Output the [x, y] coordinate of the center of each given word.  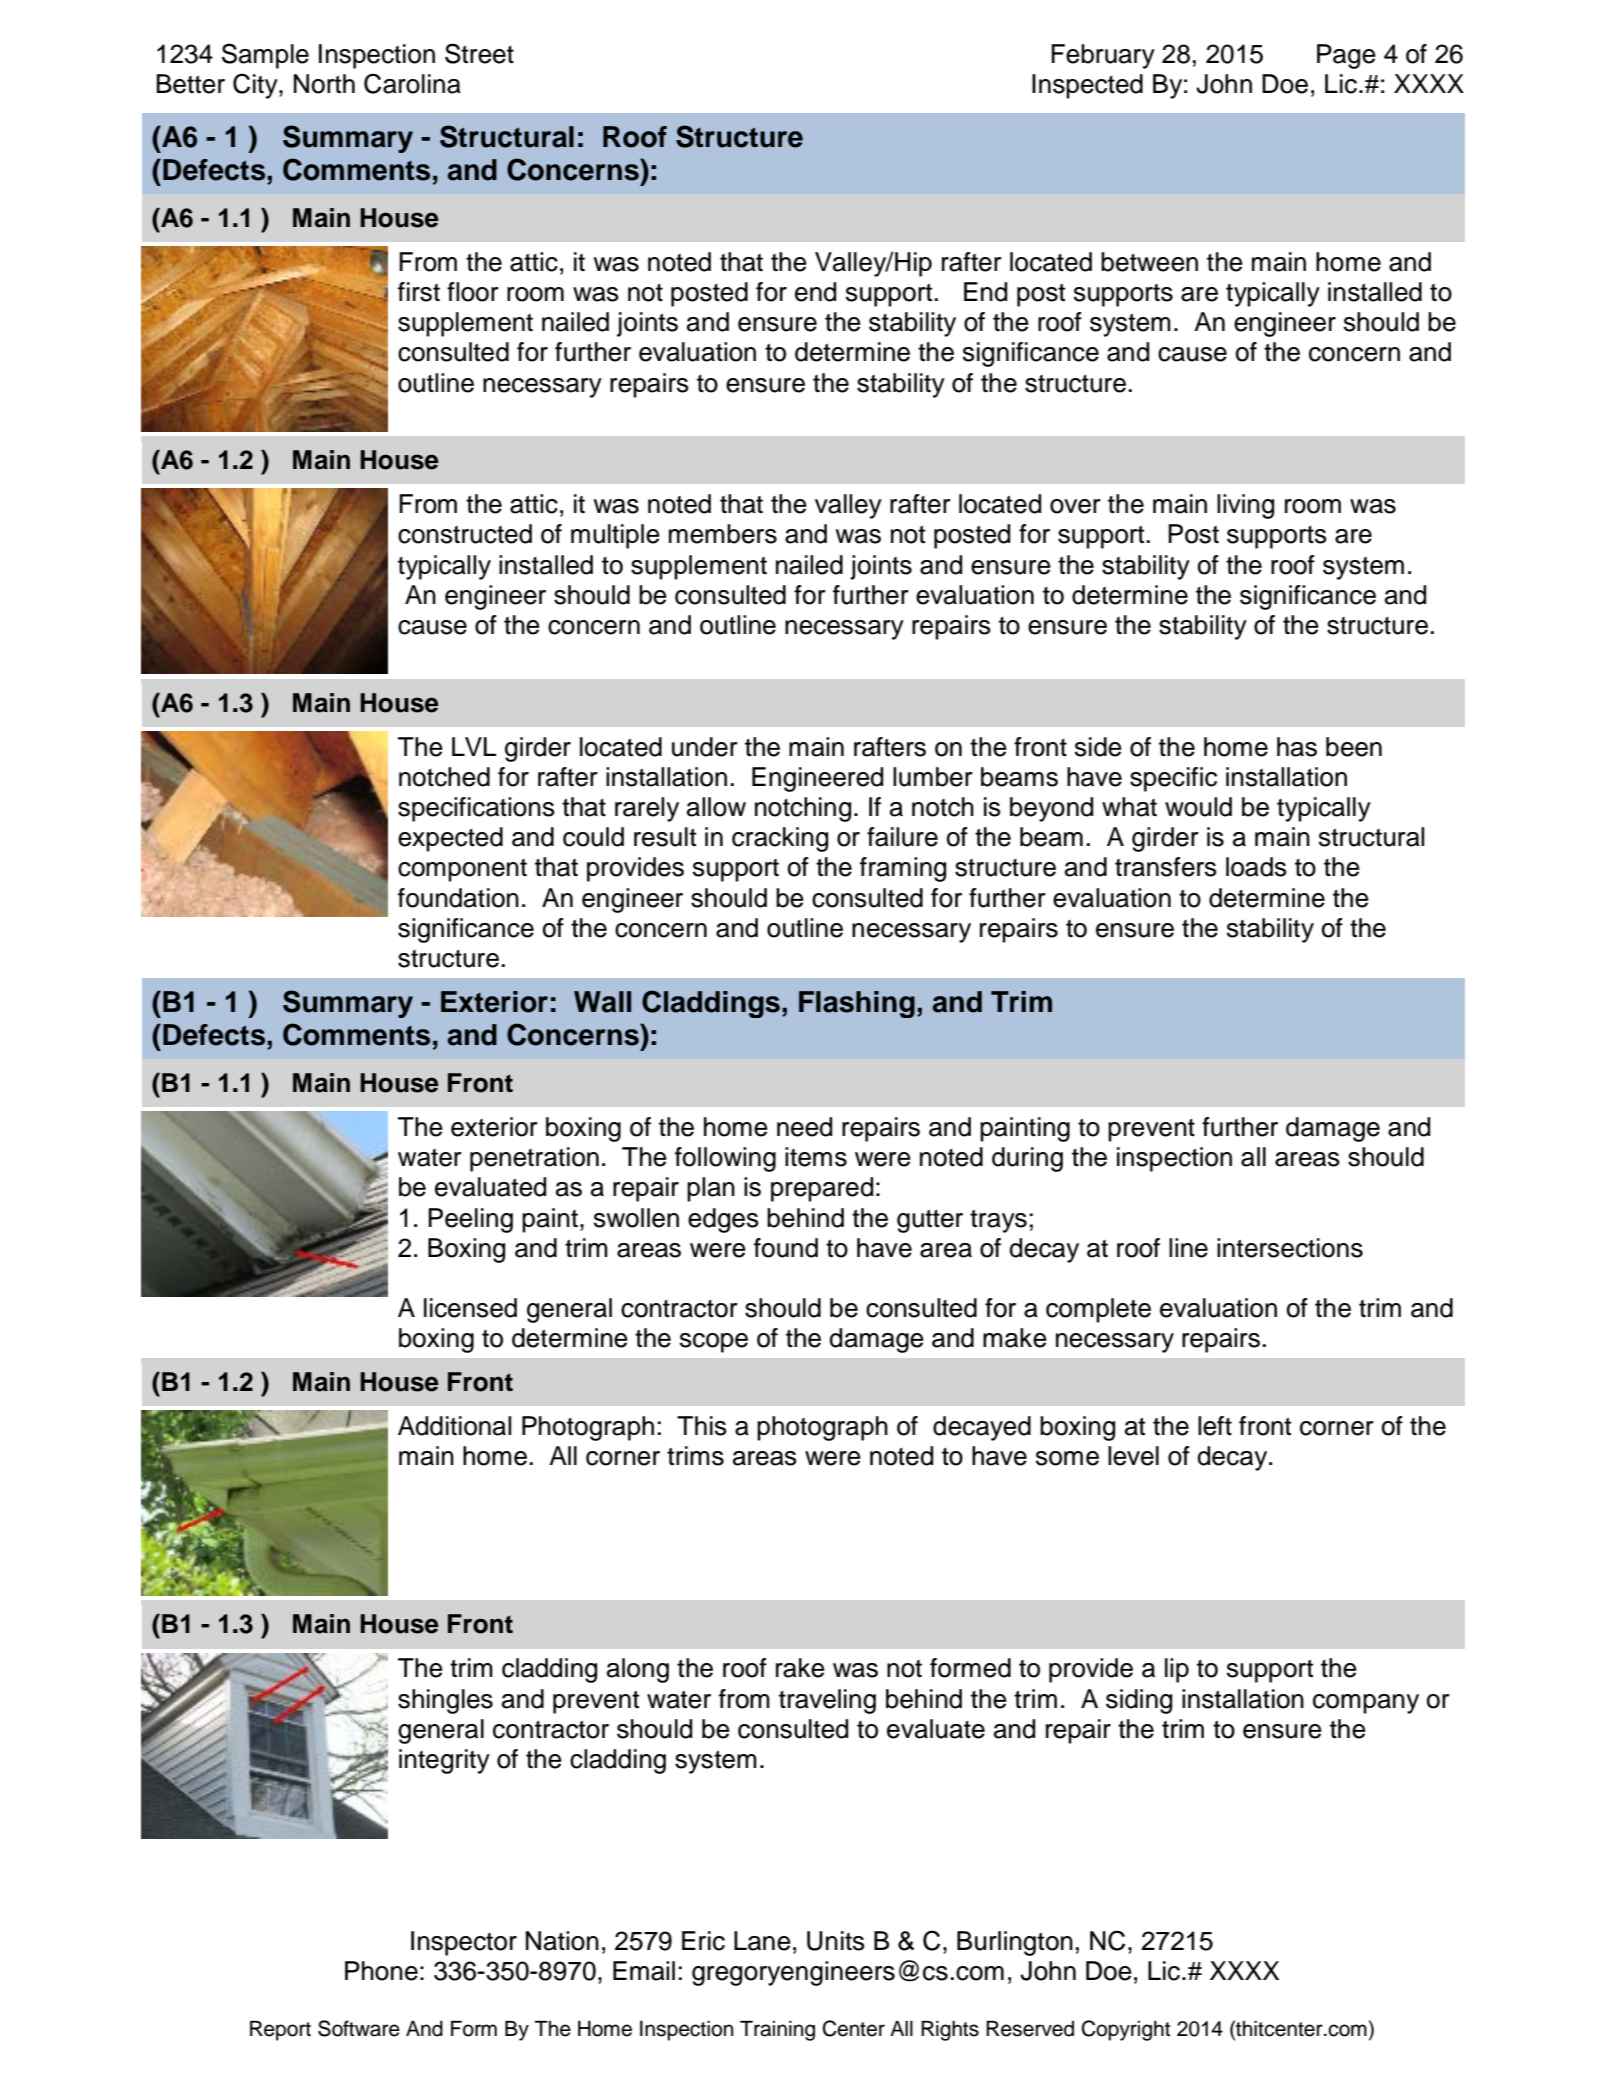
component [462, 870]
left [1215, 1426]
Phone [381, 1971]
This [702, 1426]
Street [479, 53]
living [1245, 506]
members [723, 534]
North [324, 84]
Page [1346, 56]
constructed [465, 534]
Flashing [857, 1004]
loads [1256, 867]
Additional [454, 1426]
